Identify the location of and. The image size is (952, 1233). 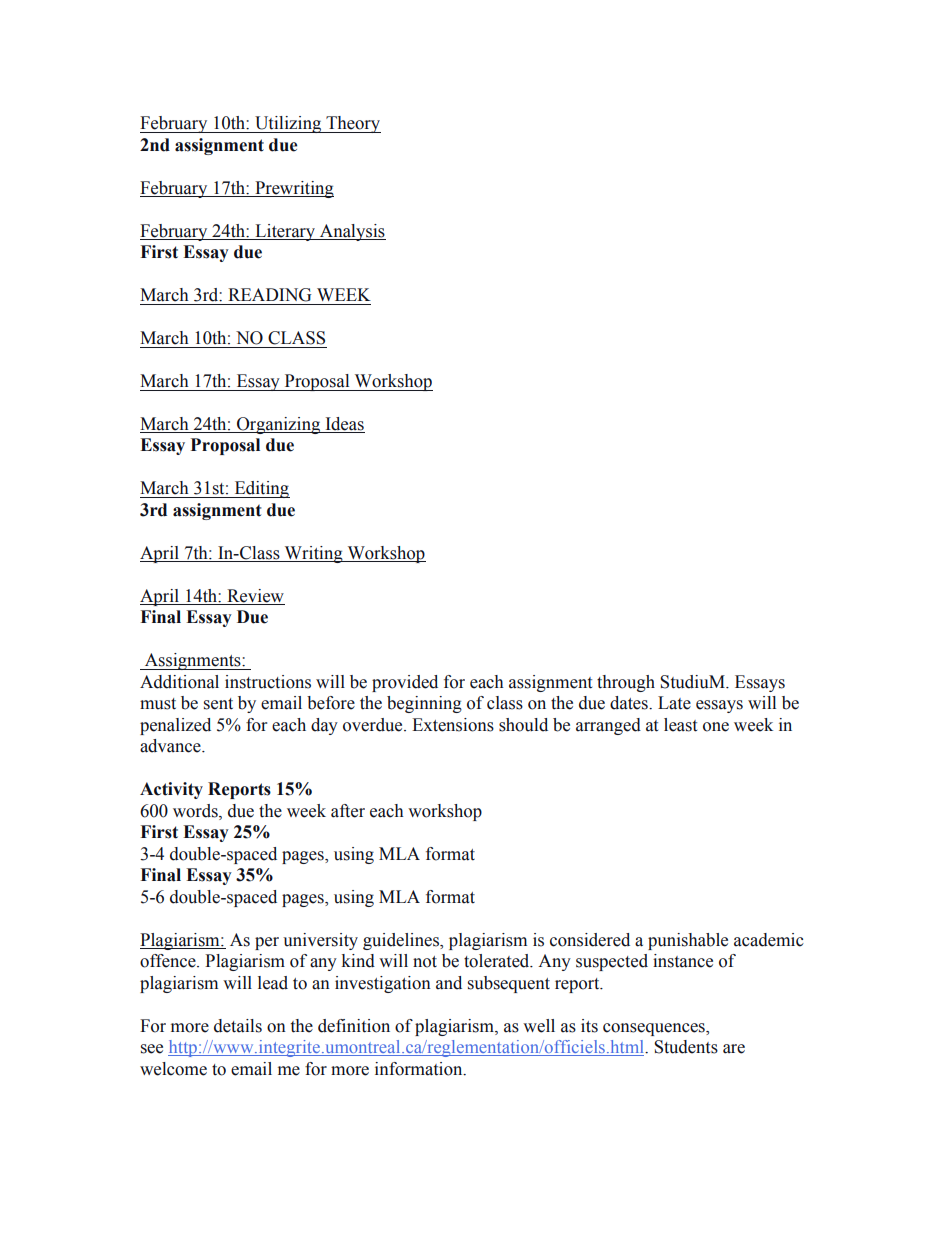
(449, 983).
